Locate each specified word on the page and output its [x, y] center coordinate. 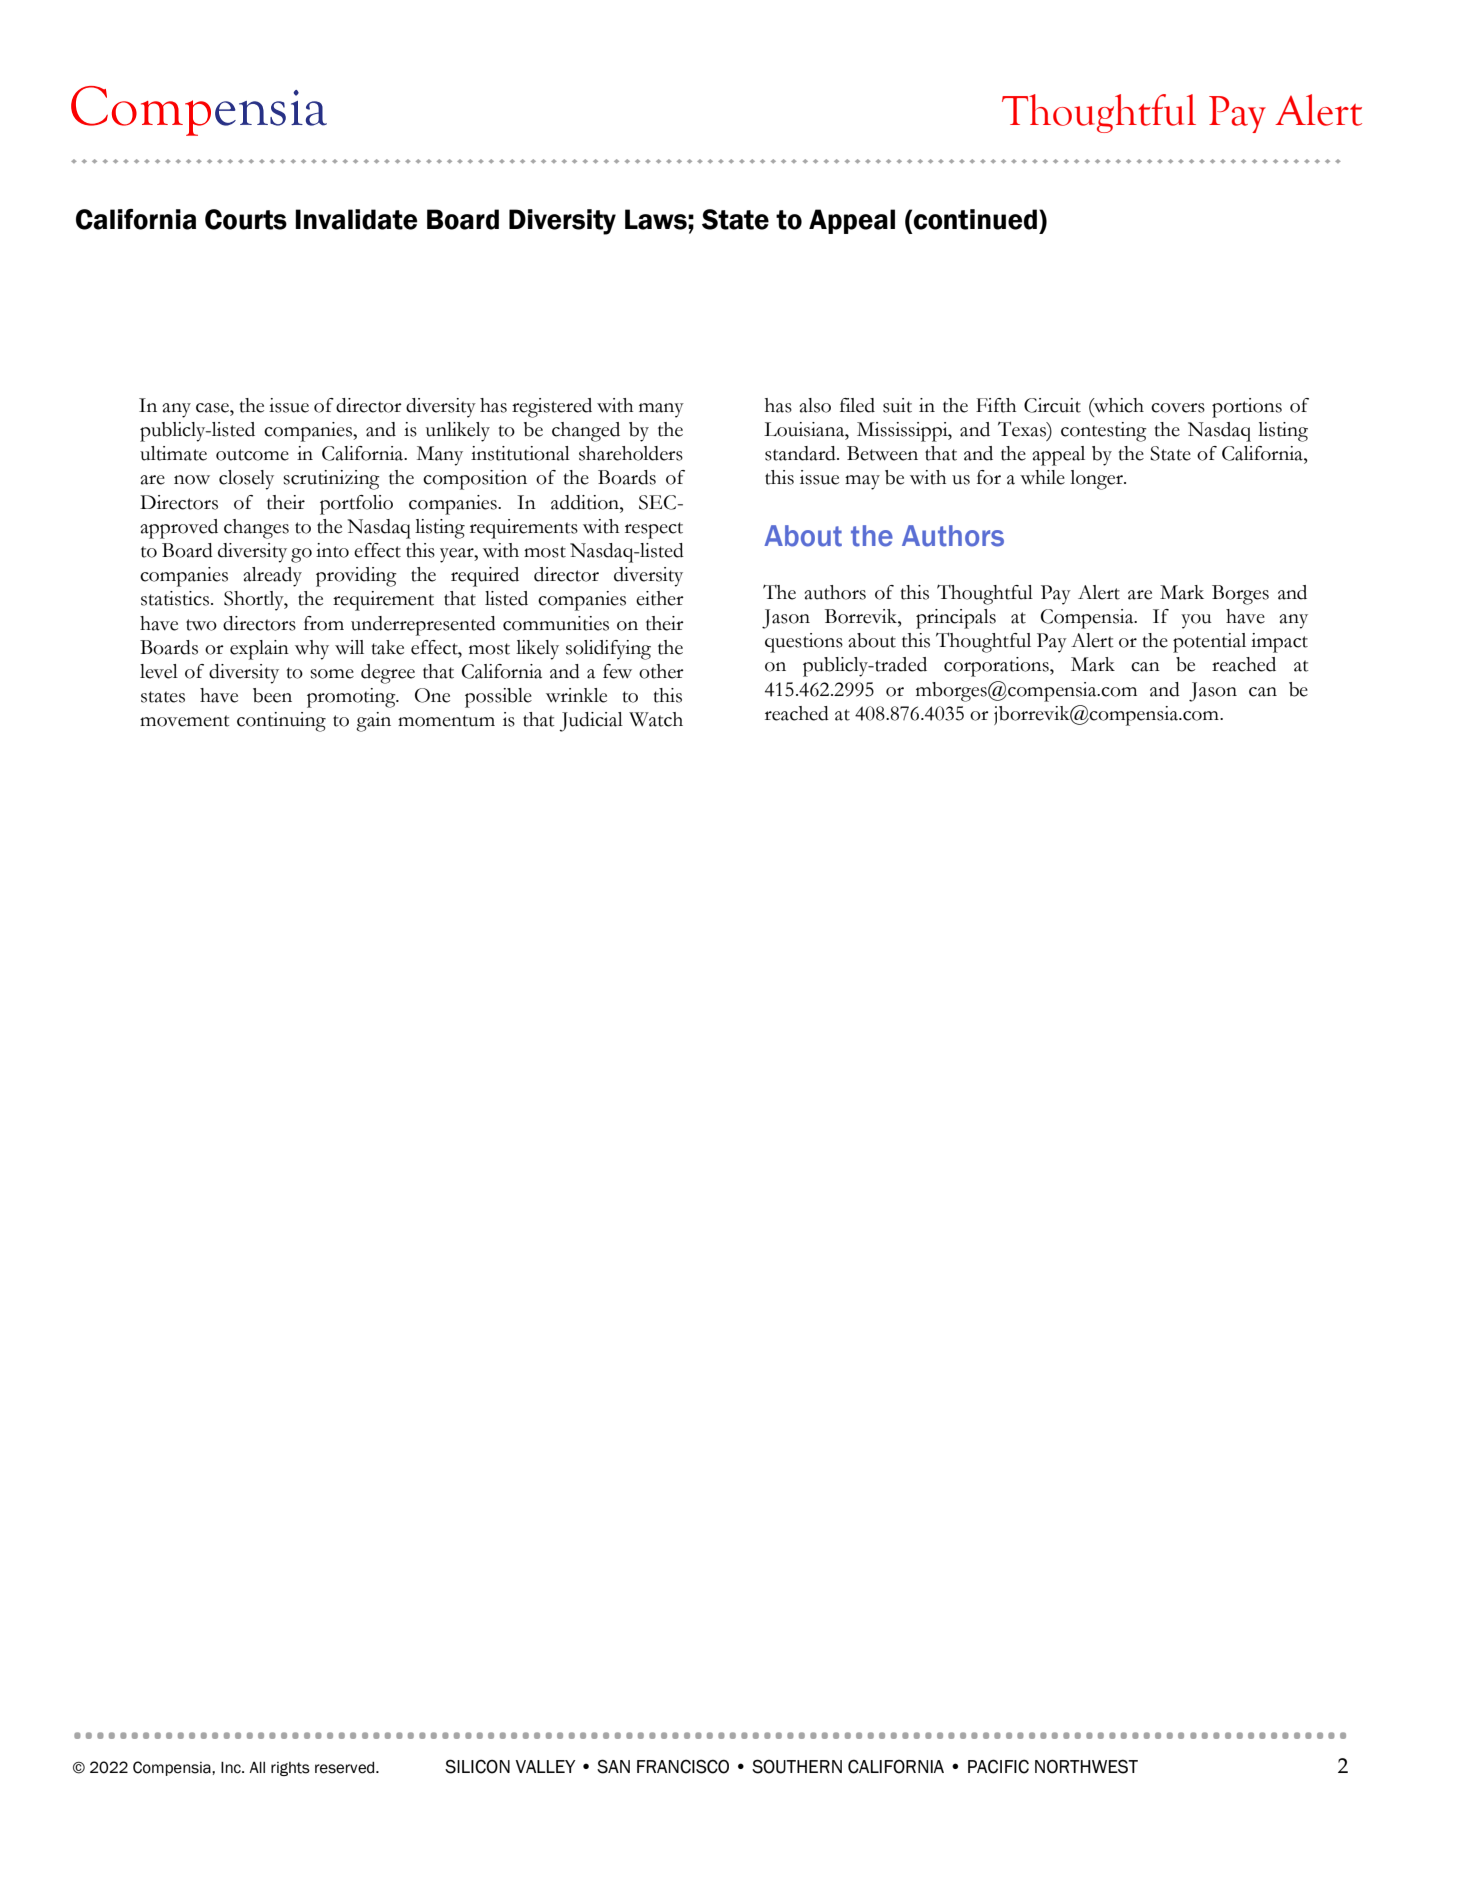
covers [1178, 408]
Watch [656, 719]
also [815, 405]
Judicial [591, 722]
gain [373, 722]
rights [290, 1769]
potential [1209, 643]
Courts [246, 219]
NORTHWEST [1086, 1766]
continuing [281, 722]
